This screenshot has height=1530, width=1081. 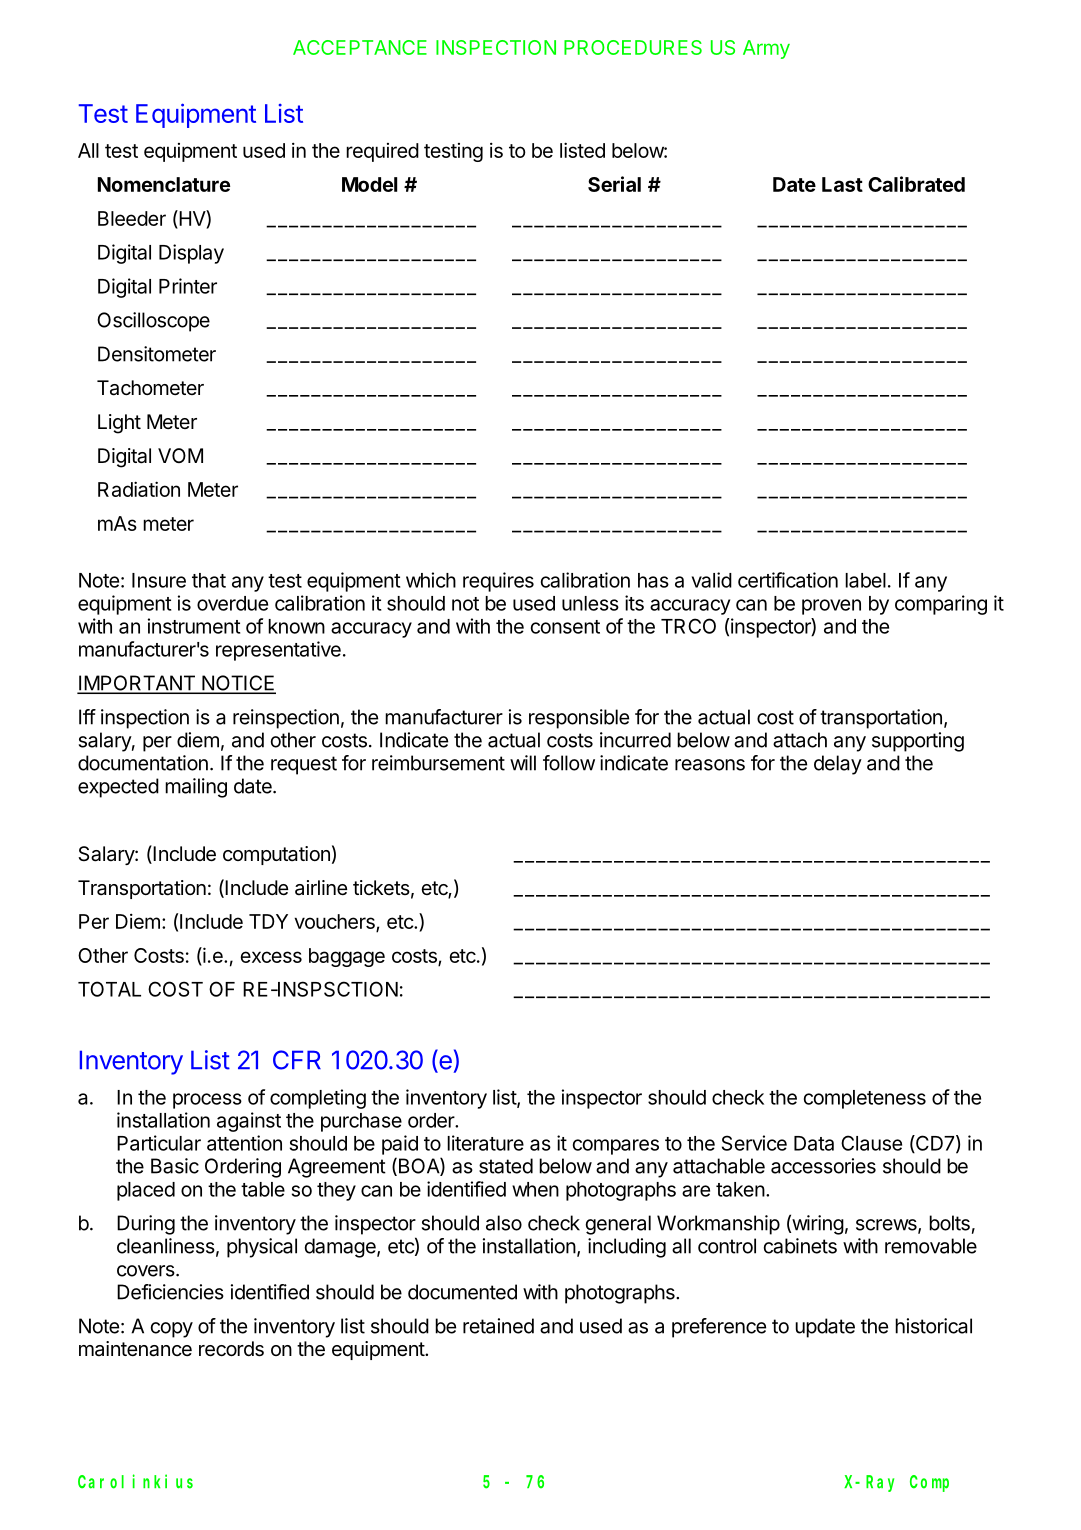 I want to click on Nomenclature, so click(x=164, y=184).
